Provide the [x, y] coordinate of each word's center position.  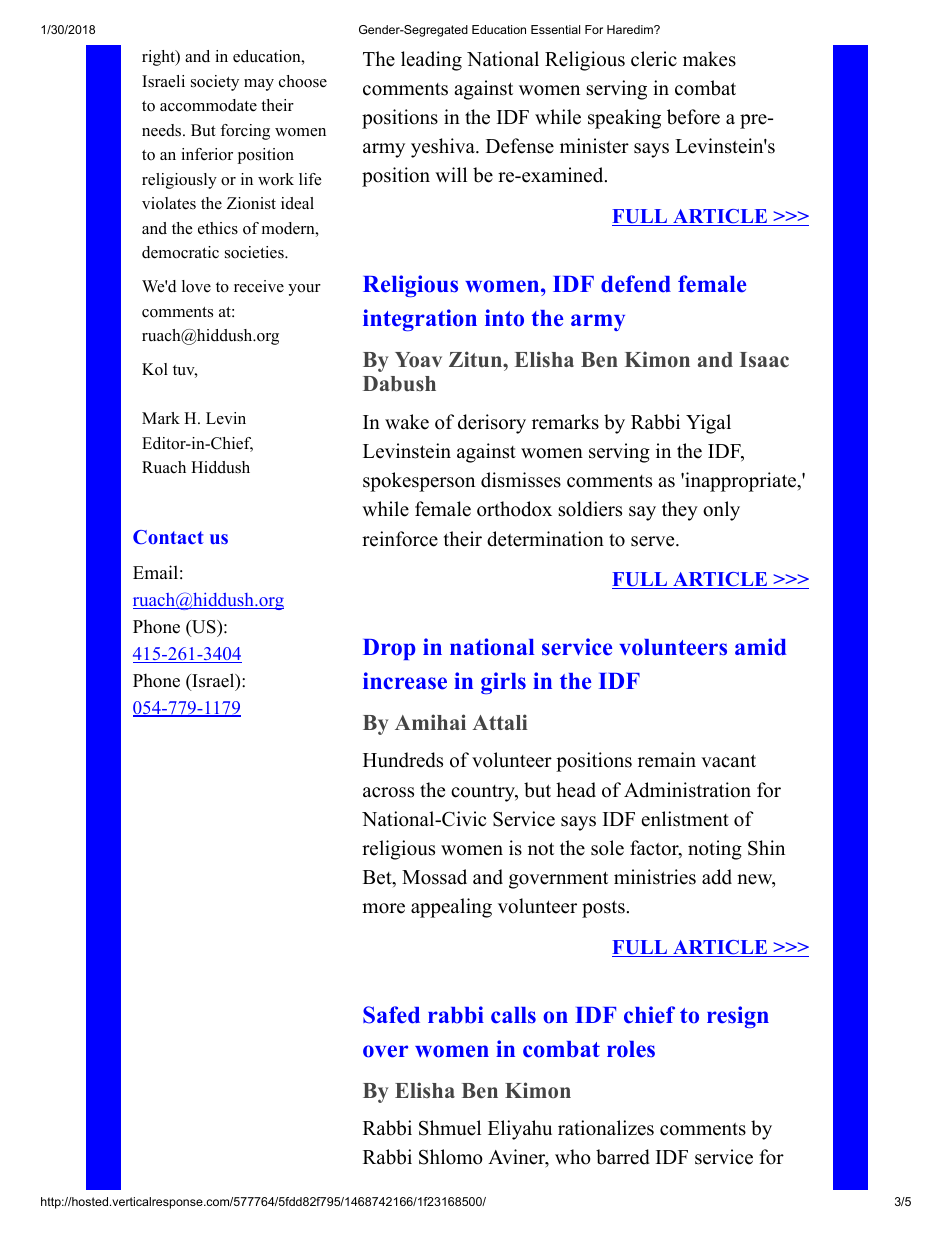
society [215, 83]
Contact [168, 537]
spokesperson [419, 482]
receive [259, 286]
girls [503, 683]
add [717, 877]
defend [636, 284]
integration [420, 320]
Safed [391, 1015]
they [680, 511]
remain [667, 760]
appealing [451, 908]
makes [709, 59]
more [383, 908]
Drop [389, 649]
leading [431, 61]
